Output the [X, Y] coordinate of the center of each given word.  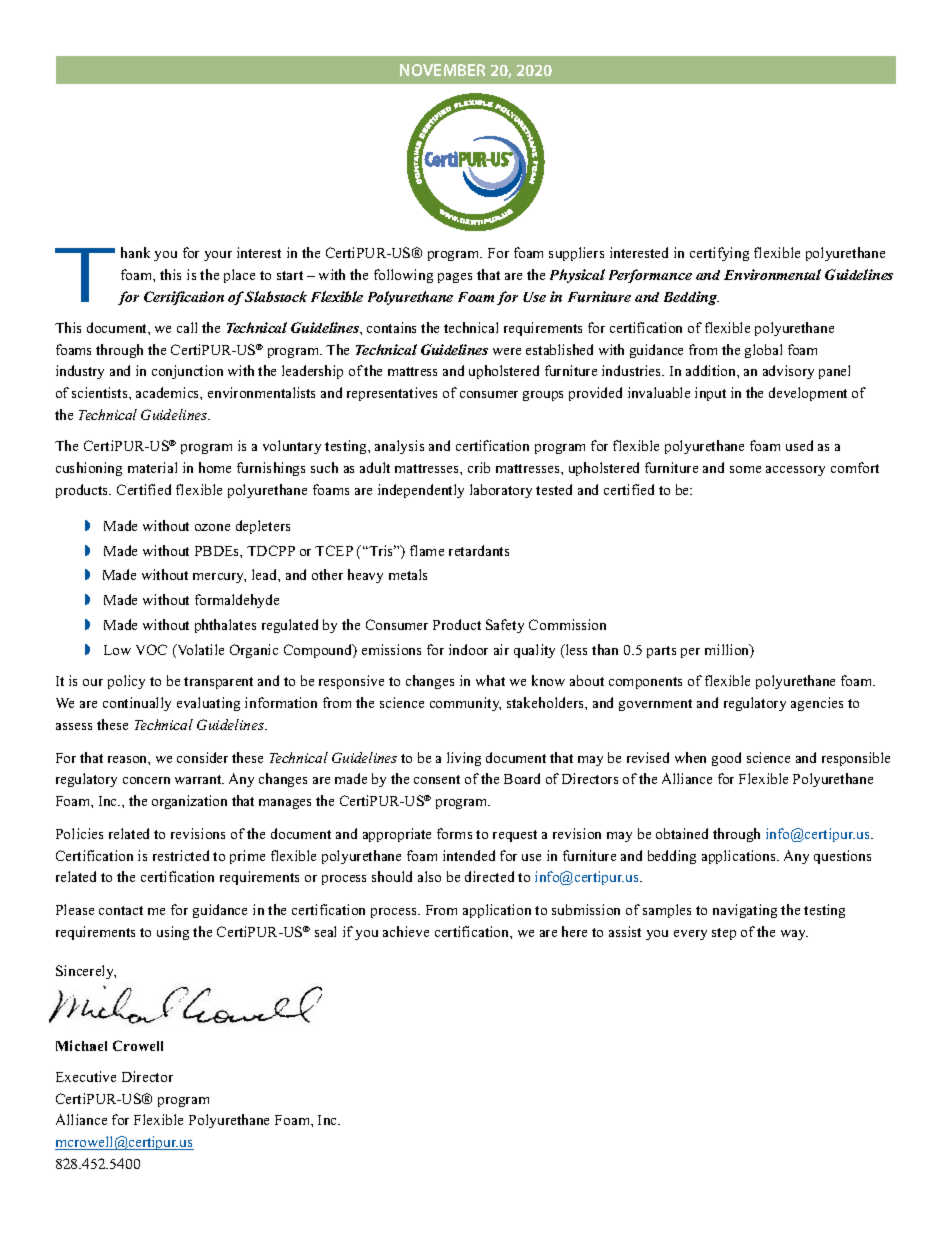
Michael [81, 1045]
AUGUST [443, 70]
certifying [719, 254]
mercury [219, 578]
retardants [479, 550]
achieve [406, 931]
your [218, 256]
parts [661, 652]
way [794, 935]
